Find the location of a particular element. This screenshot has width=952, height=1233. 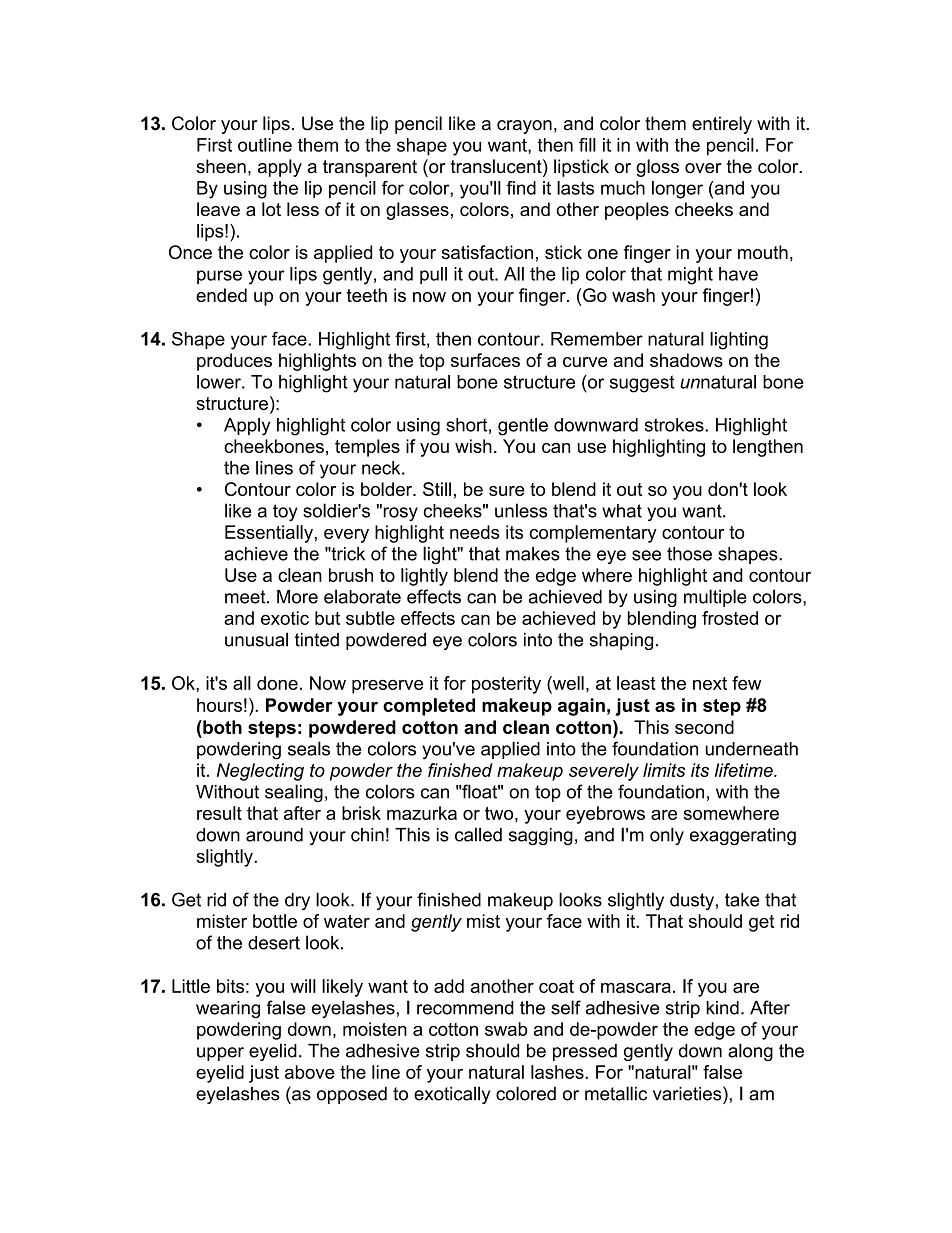

strokes is located at coordinates (675, 425).
